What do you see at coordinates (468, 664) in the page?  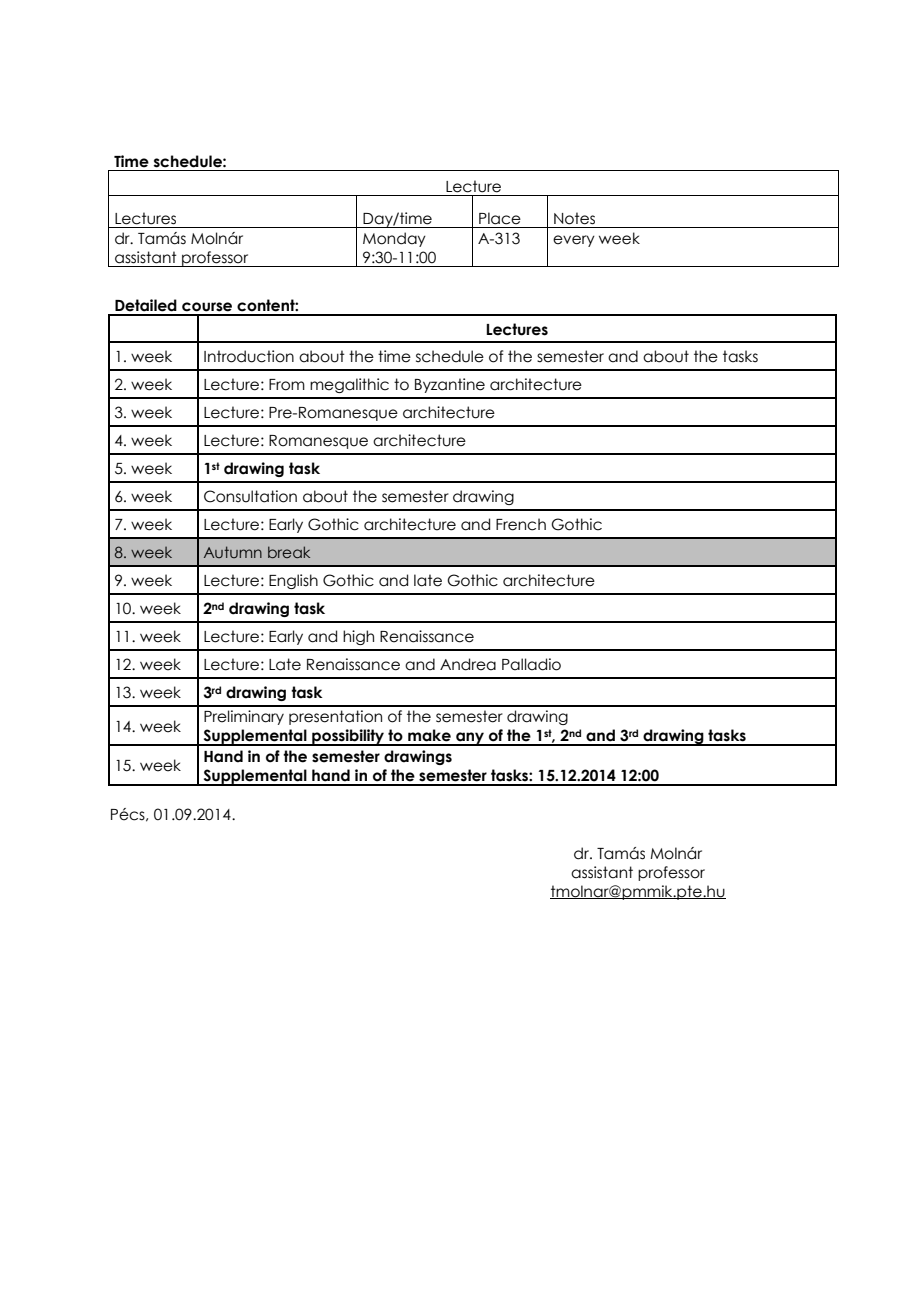 I see `Andrea` at bounding box center [468, 664].
